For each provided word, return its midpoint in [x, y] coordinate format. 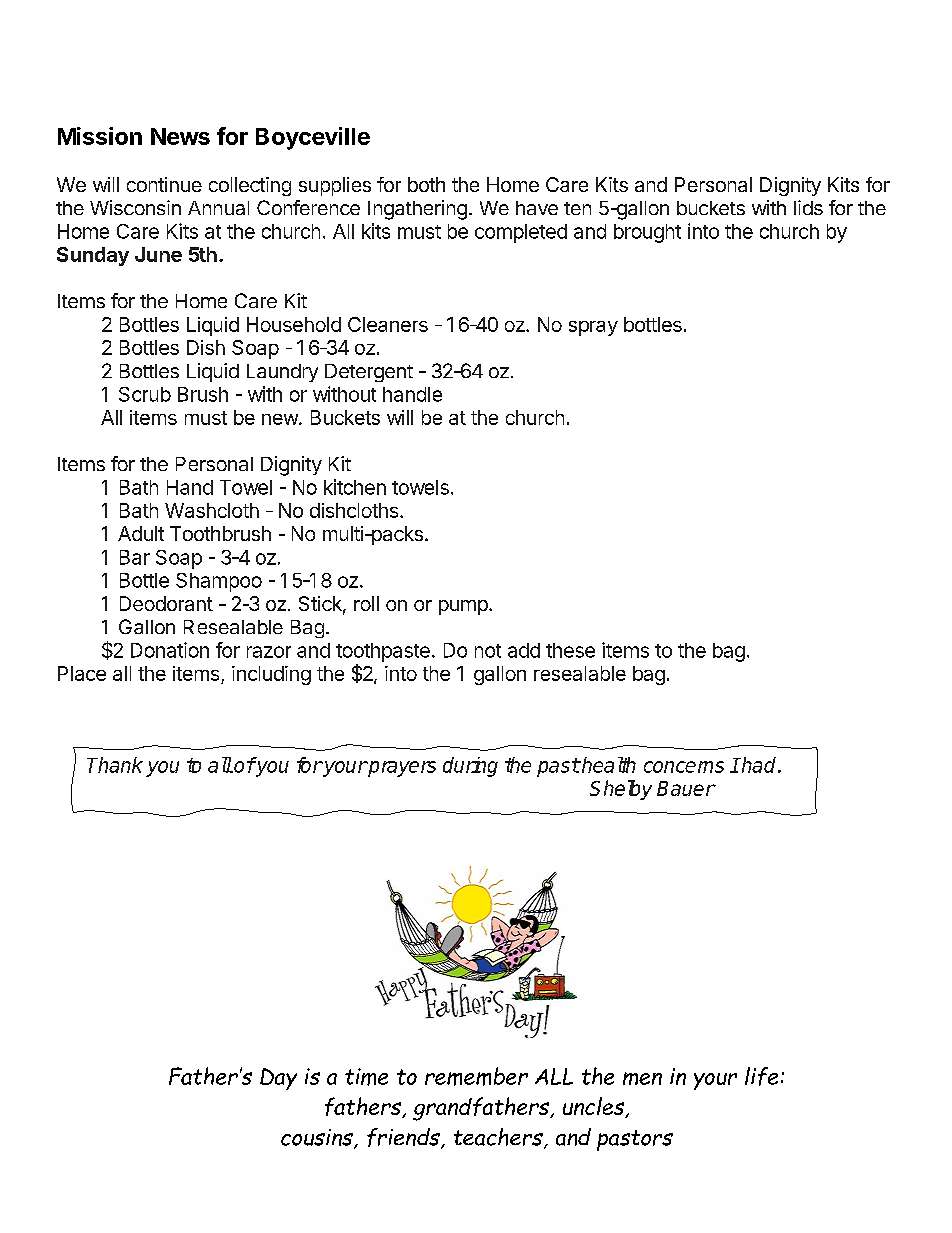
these [570, 650]
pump [463, 607]
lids [808, 207]
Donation [170, 650]
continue [164, 184]
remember [476, 1076]
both [426, 184]
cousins [318, 1138]
